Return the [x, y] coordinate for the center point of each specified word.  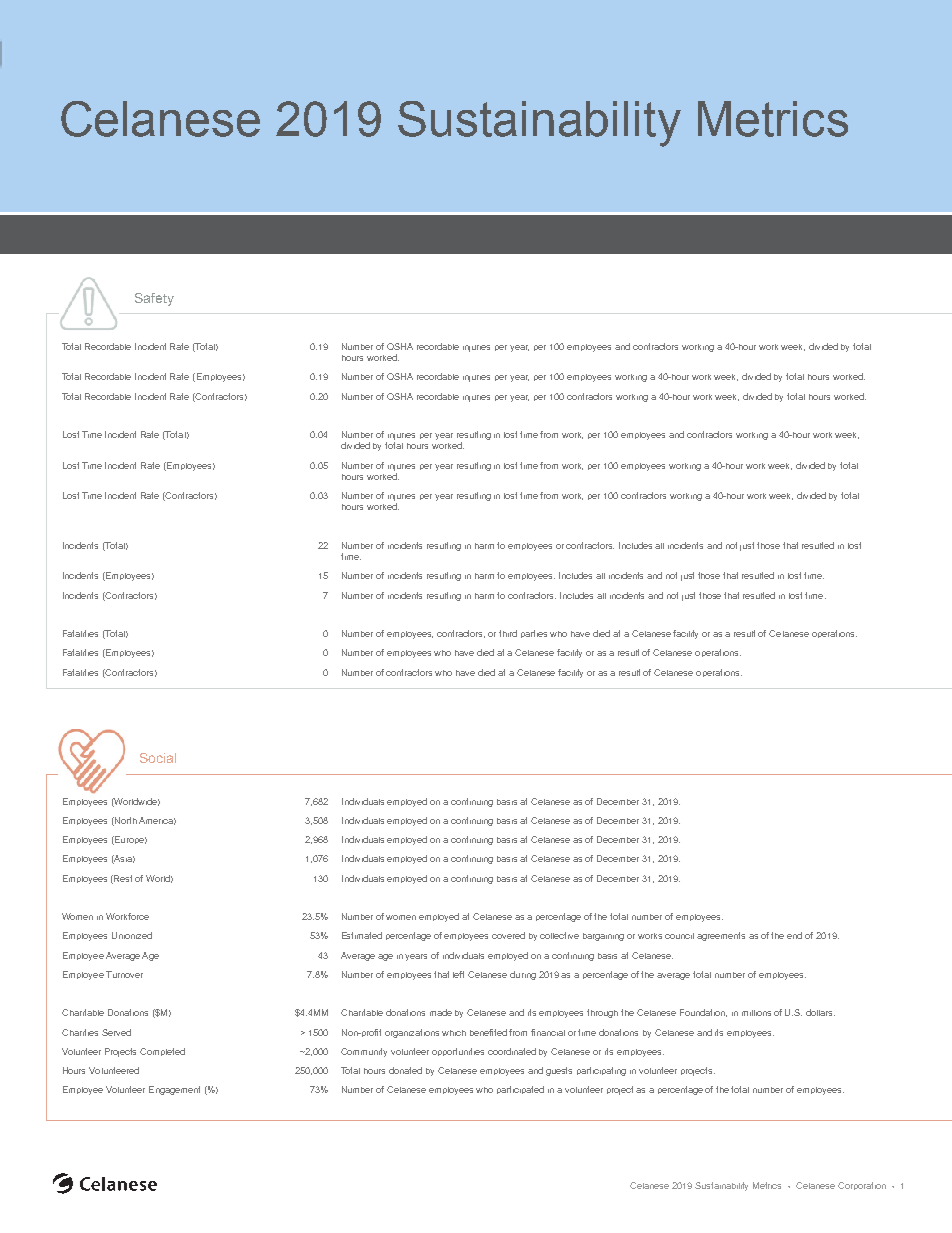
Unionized [132, 935]
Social [158, 758]
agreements [721, 936]
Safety [154, 299]
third [508, 633]
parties [534, 634]
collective [559, 935]
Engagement [174, 1090]
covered [508, 935]
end [794, 935]
